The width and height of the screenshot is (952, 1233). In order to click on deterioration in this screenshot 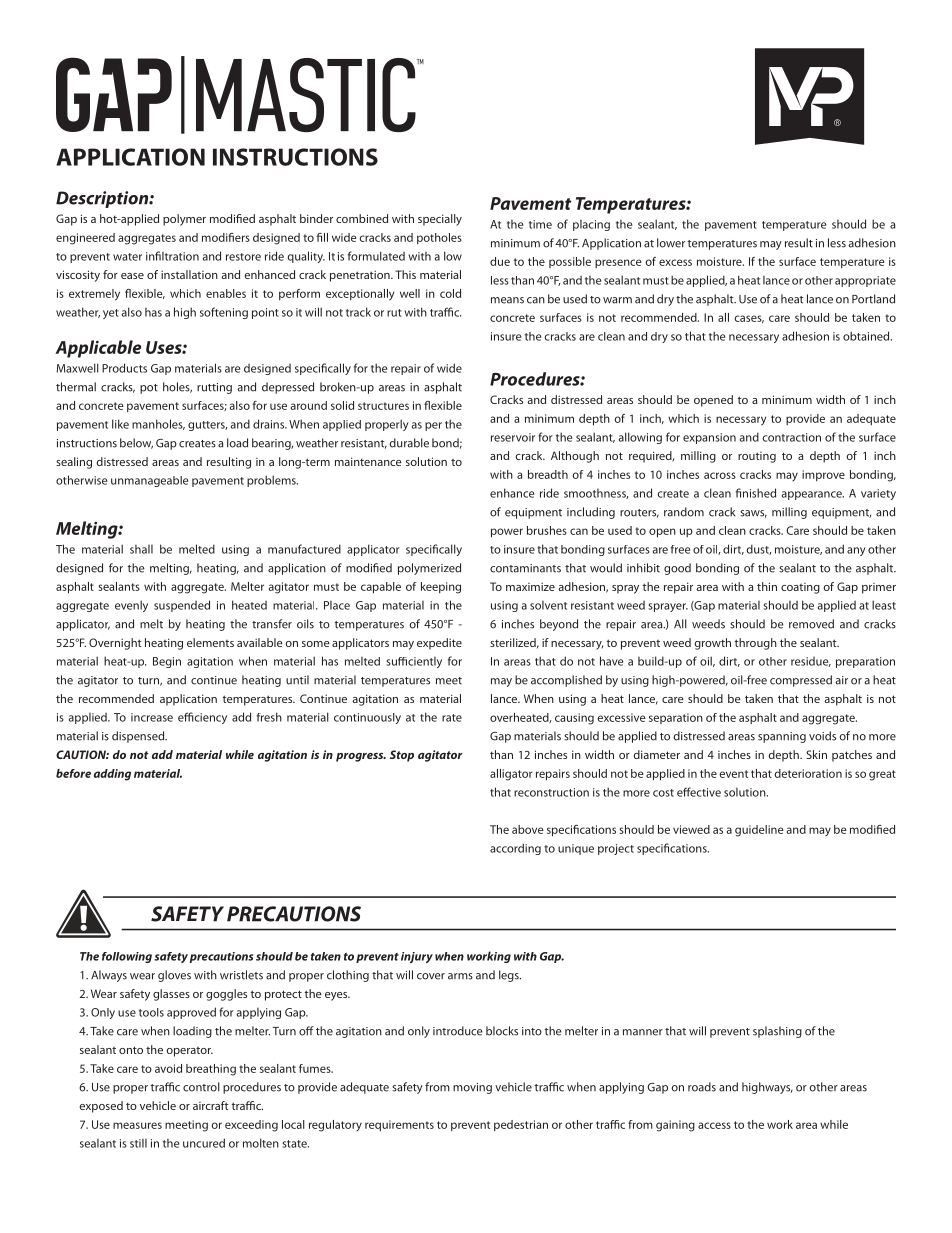, I will do `click(808, 773)`.
